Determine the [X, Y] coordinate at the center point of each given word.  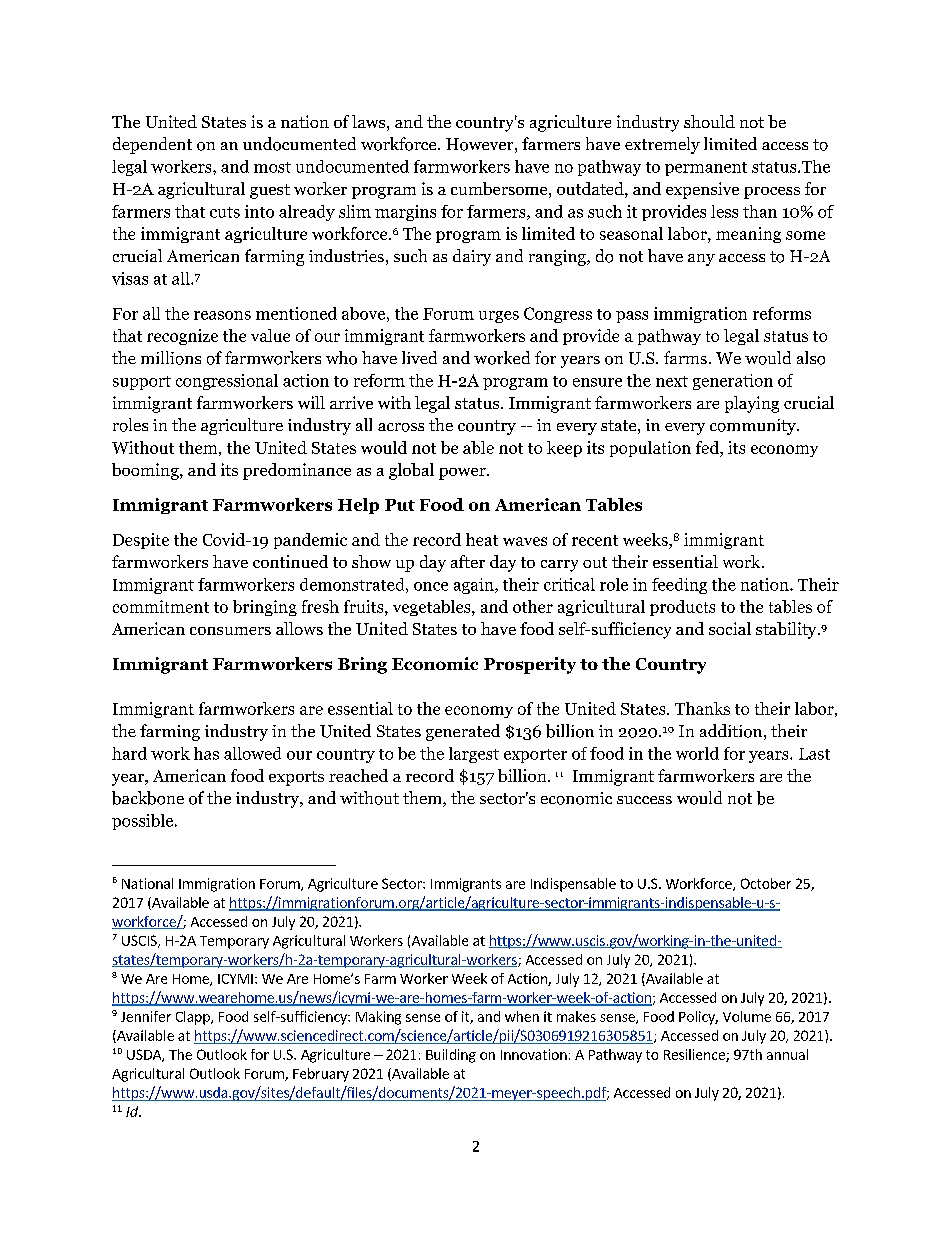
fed [708, 447]
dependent [152, 145]
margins [405, 213]
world [697, 753]
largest [474, 755]
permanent [706, 169]
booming [146, 471]
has [206, 753]
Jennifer [146, 1016]
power [463, 474]
